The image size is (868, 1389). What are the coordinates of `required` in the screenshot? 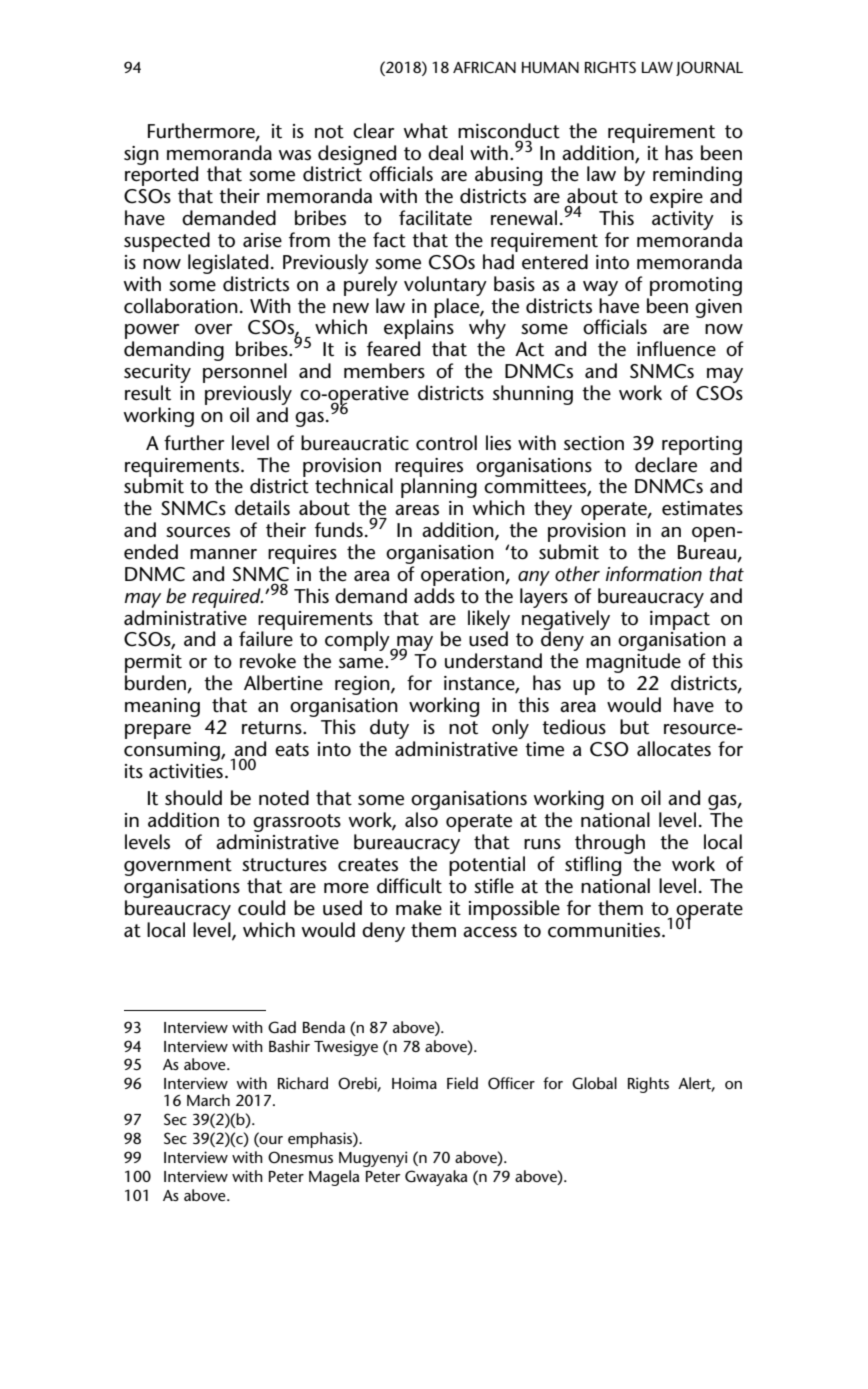 It's located at (227, 598).
